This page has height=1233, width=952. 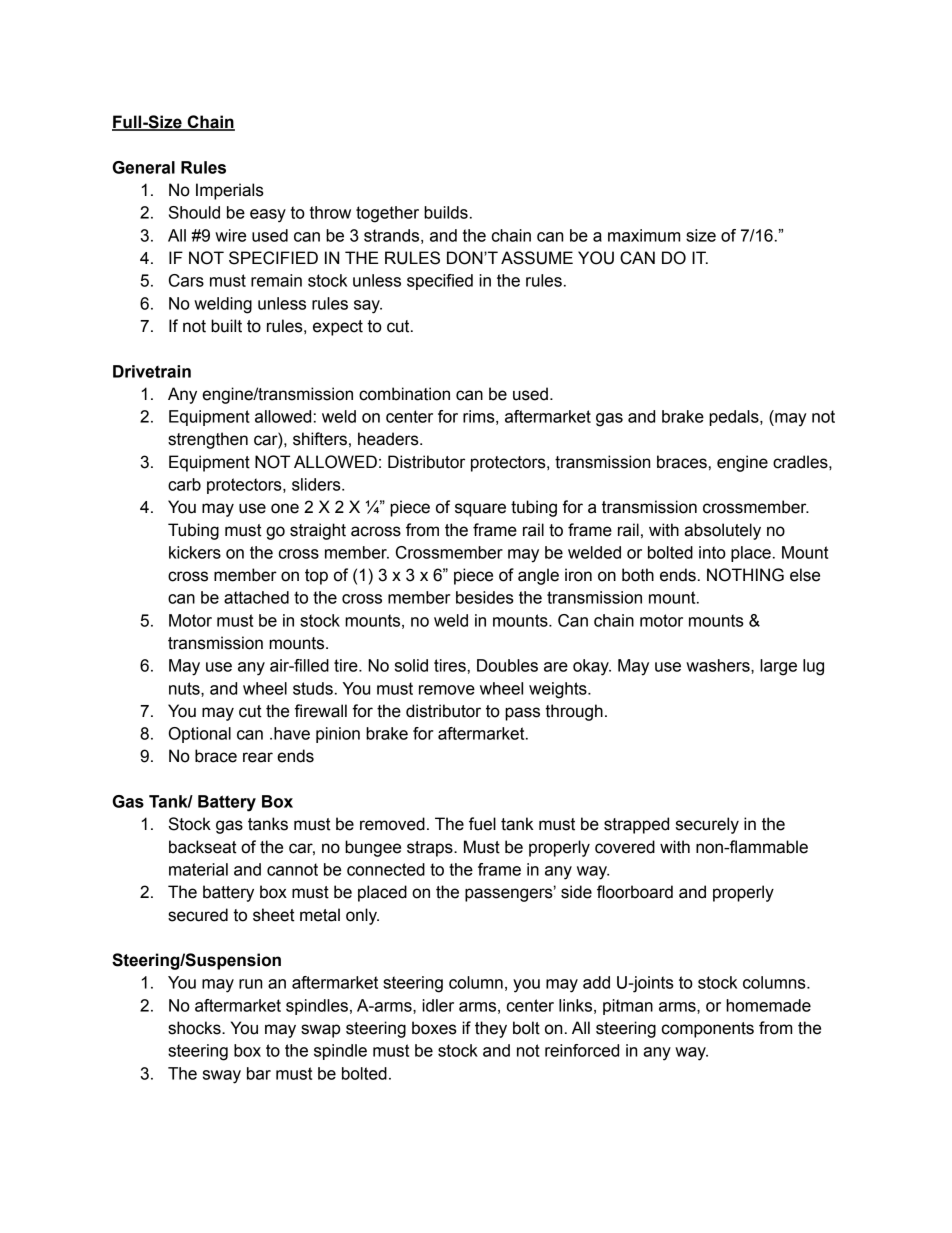 What do you see at coordinates (480, 510) in the page?
I see `square` at bounding box center [480, 510].
